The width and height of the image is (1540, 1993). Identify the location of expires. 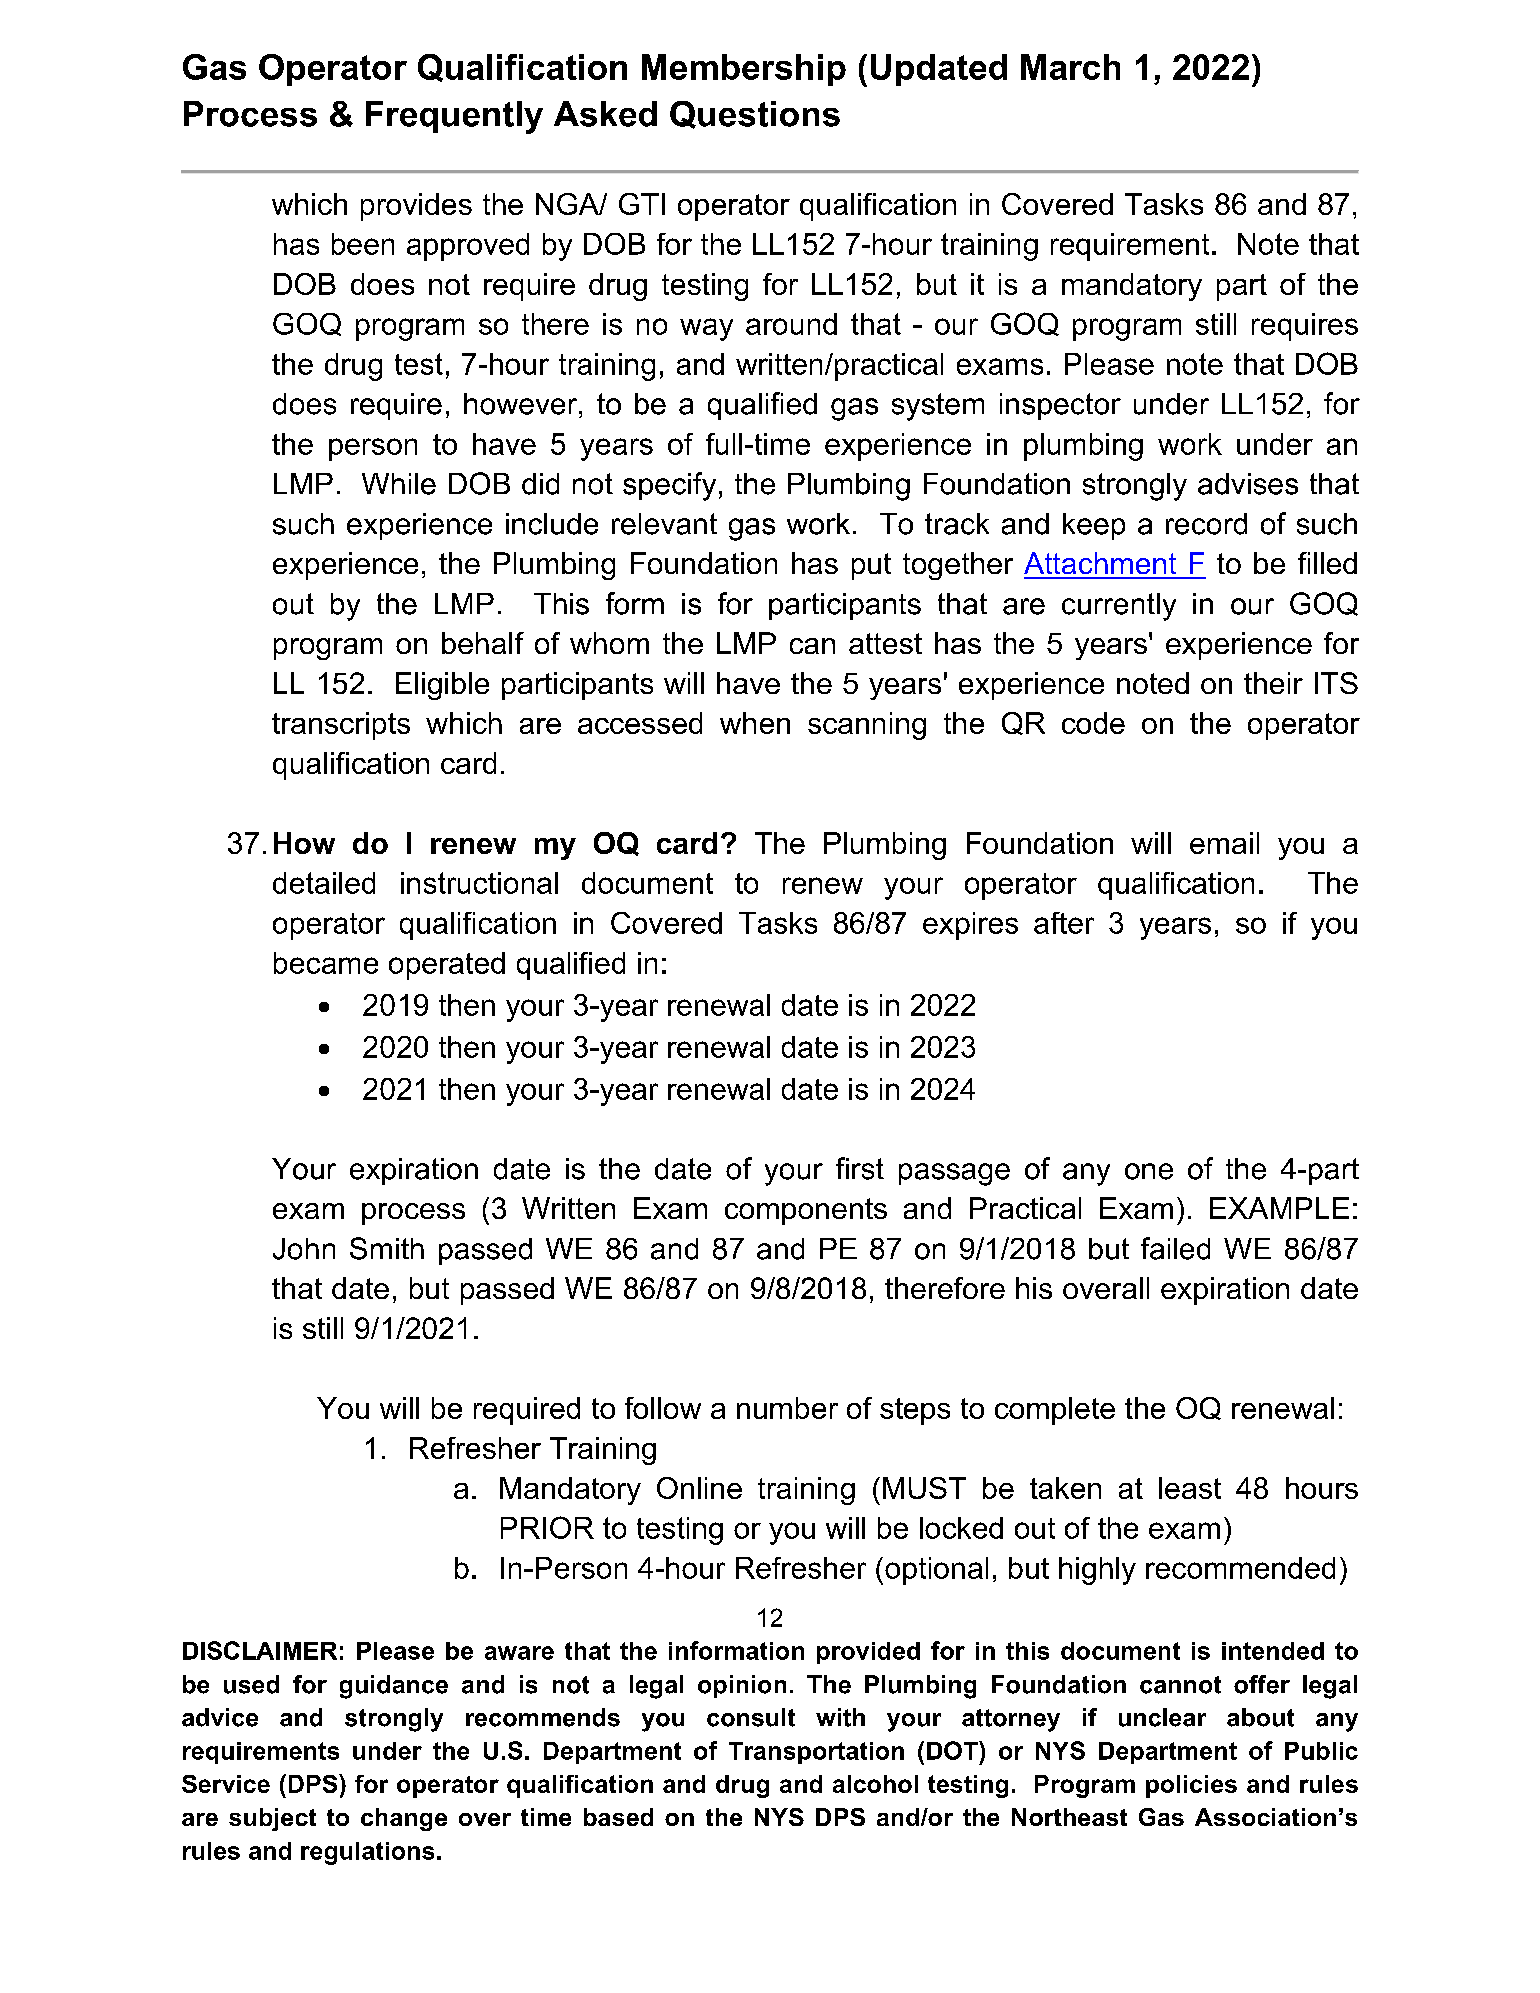
(970, 926).
